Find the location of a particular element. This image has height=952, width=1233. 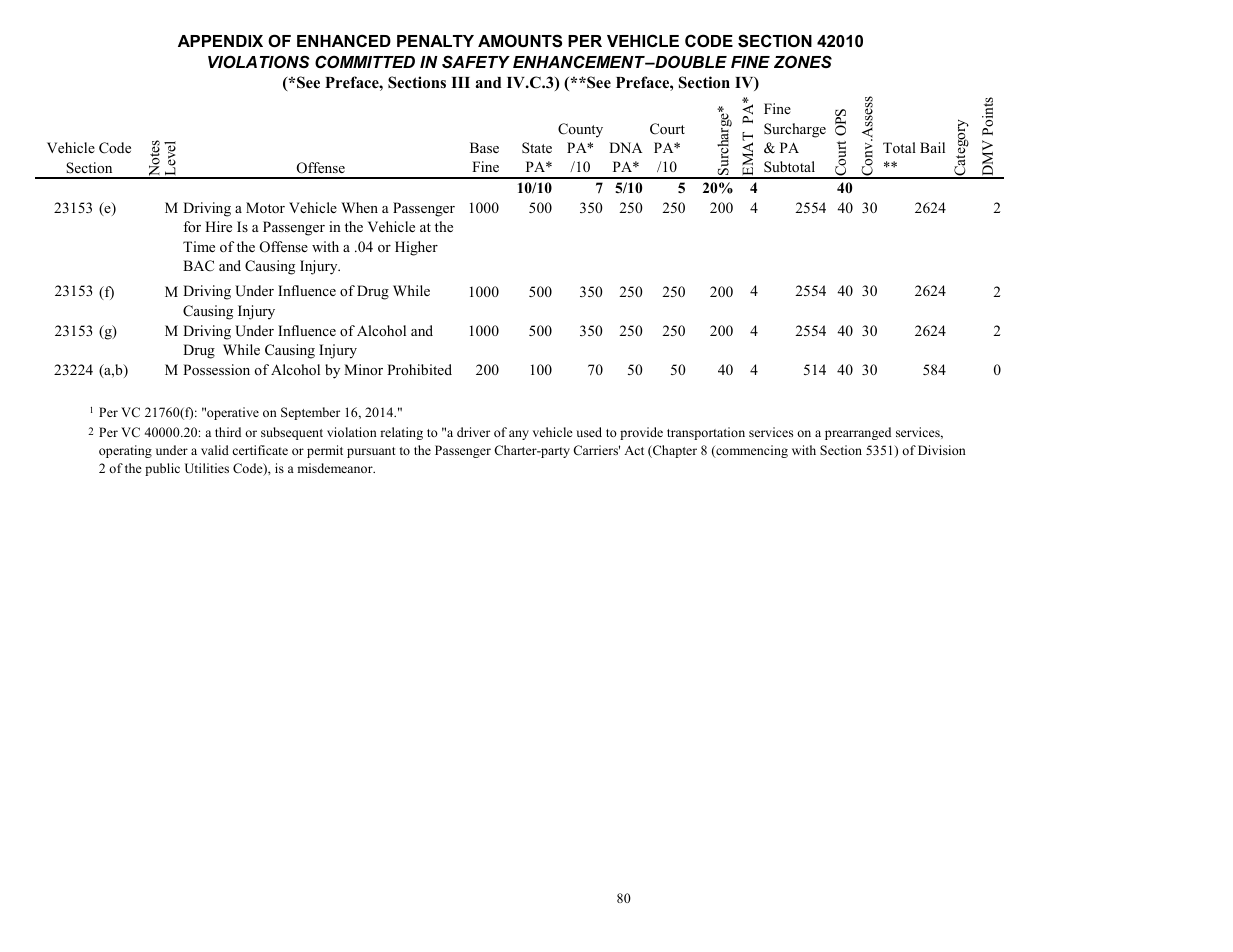

Possession is located at coordinates (216, 370).
